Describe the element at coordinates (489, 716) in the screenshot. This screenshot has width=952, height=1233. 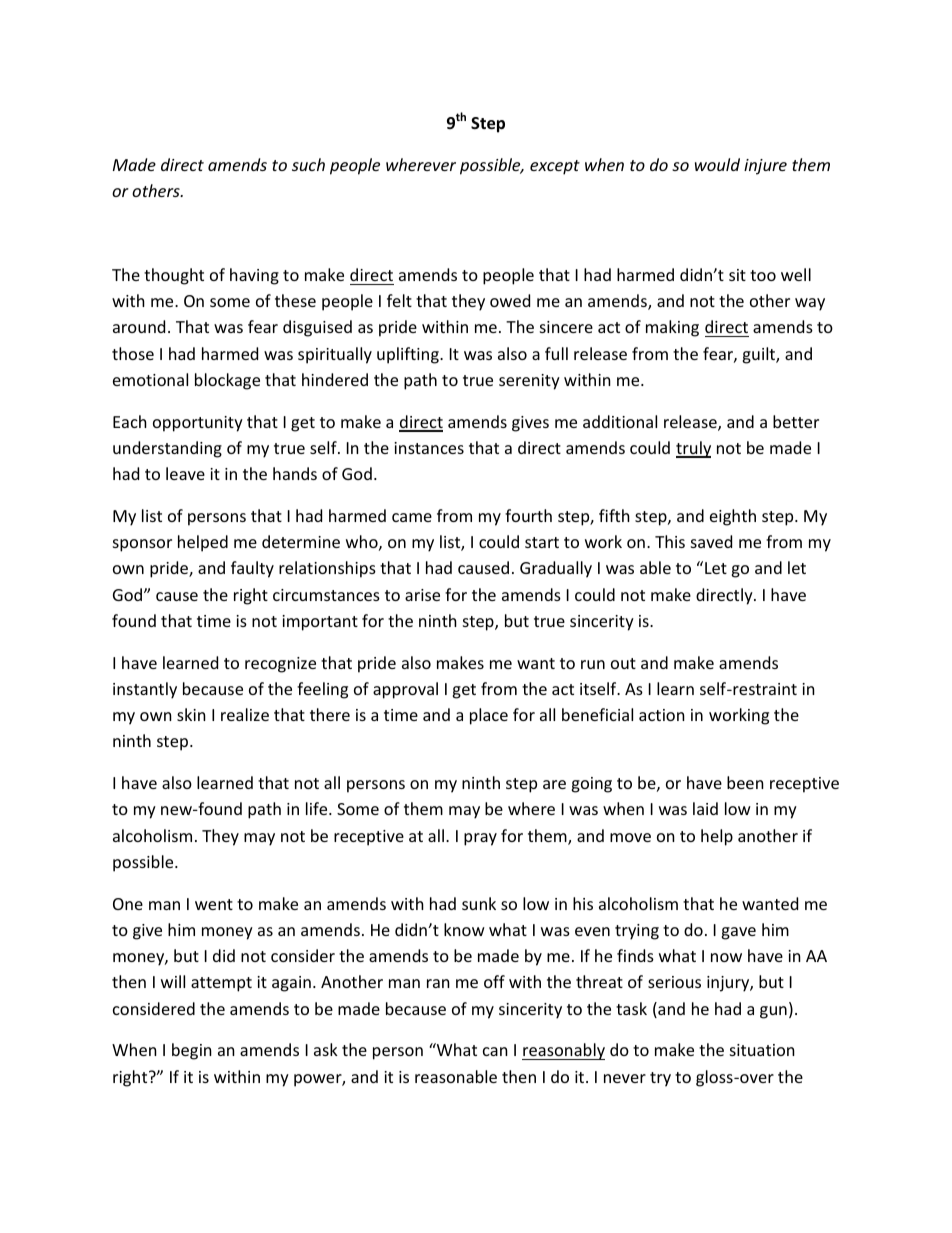
I see `place` at that location.
